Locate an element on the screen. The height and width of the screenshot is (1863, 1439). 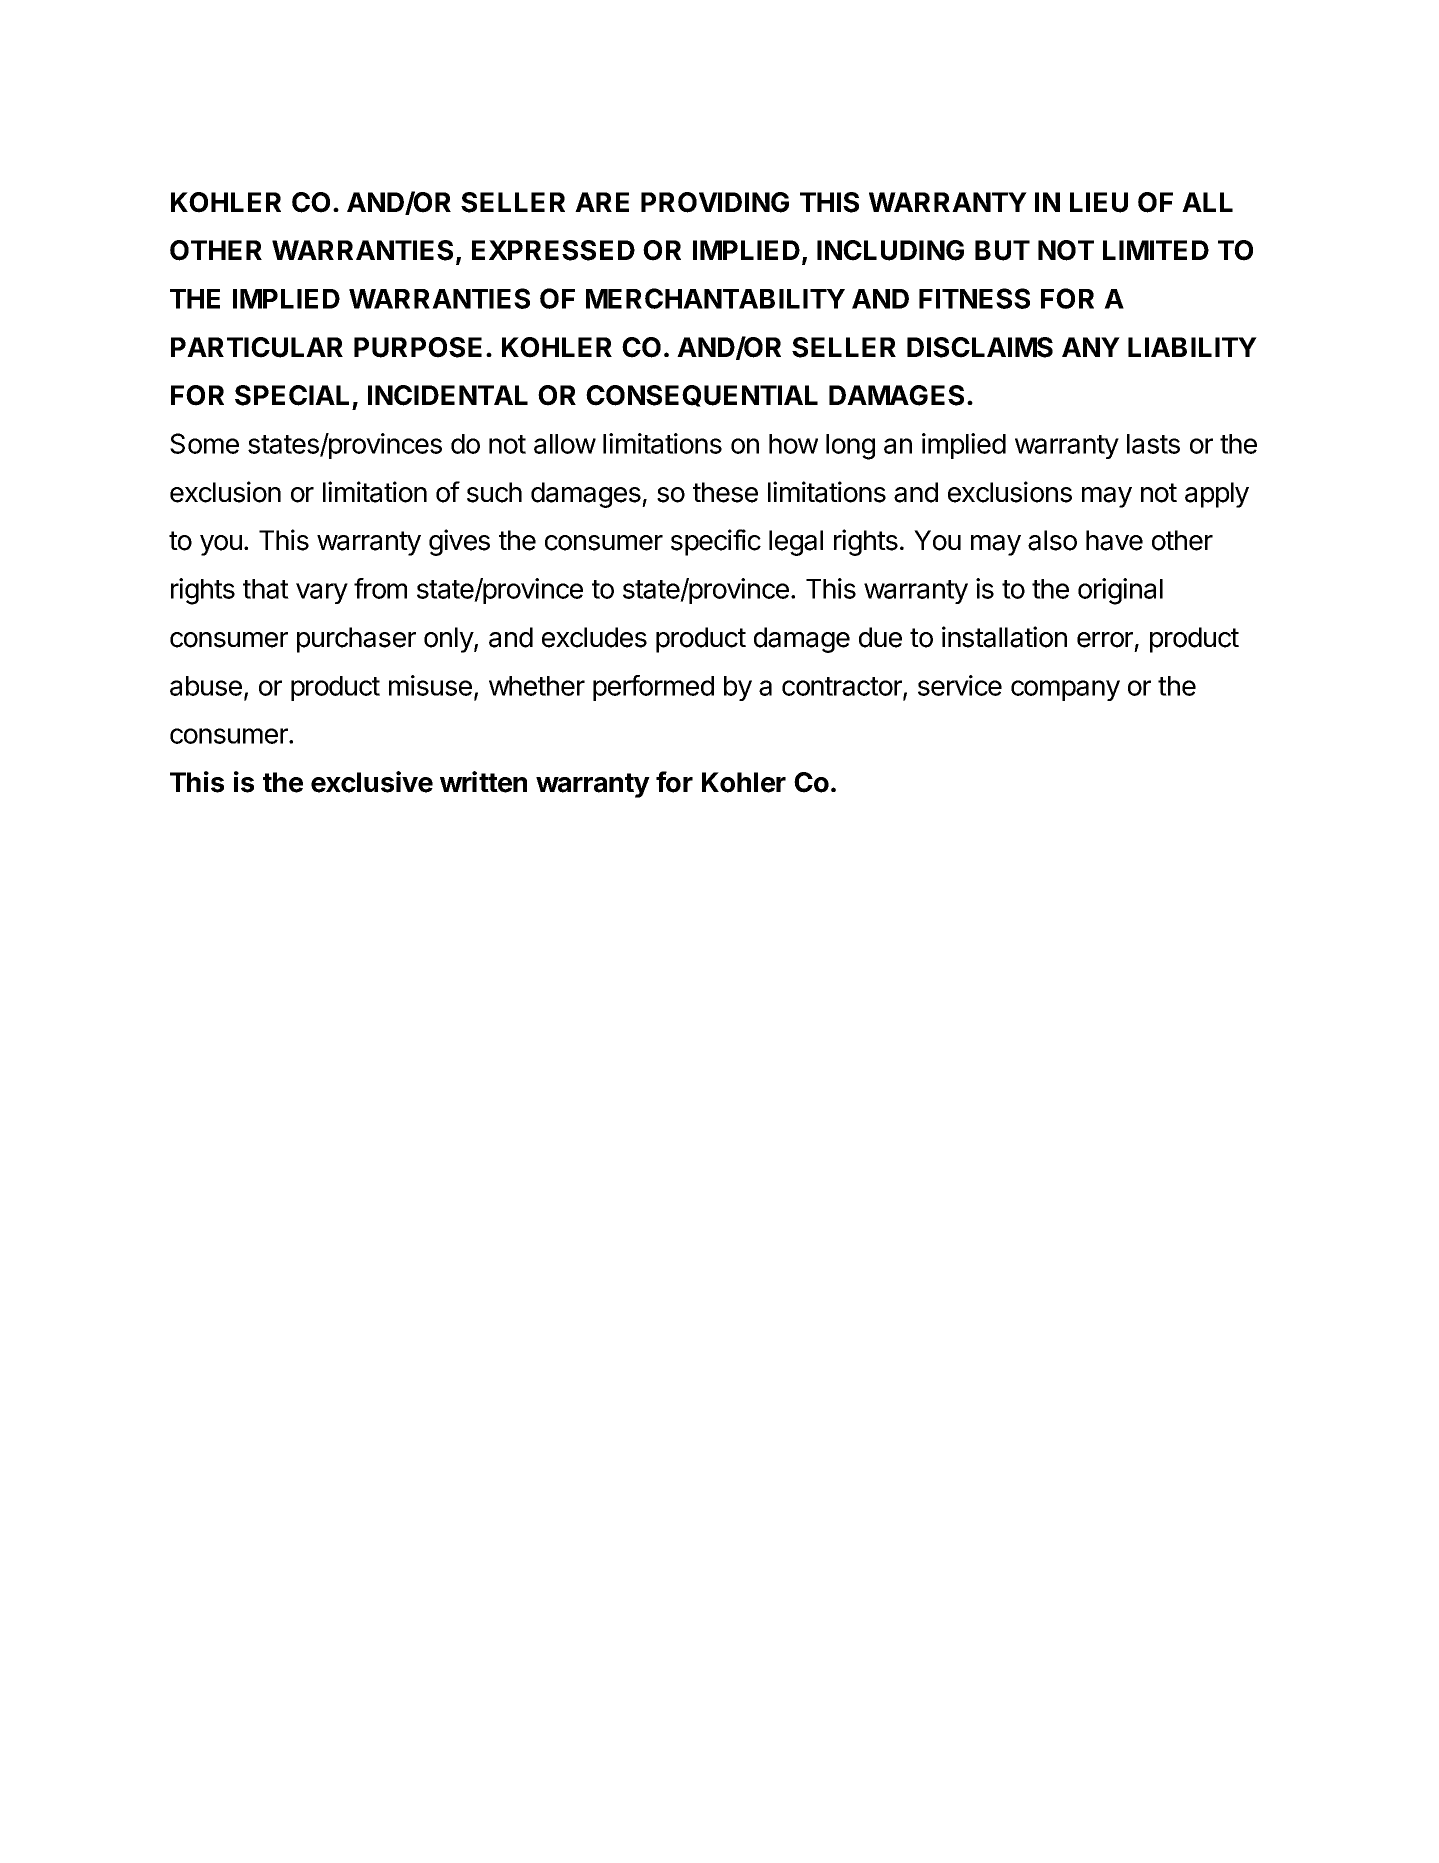
lasts is located at coordinates (1153, 444).
